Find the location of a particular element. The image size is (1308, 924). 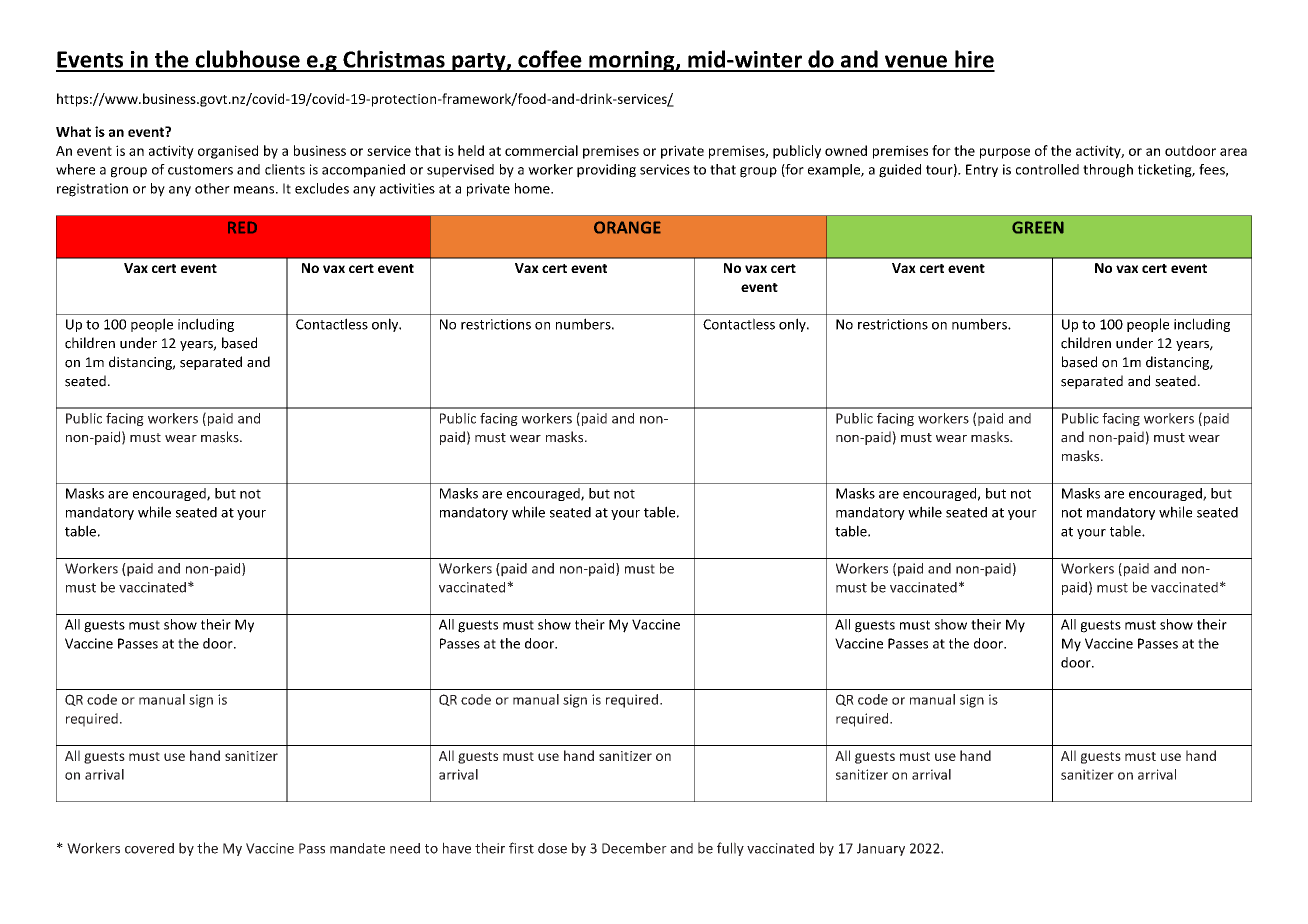

January is located at coordinates (881, 849).
